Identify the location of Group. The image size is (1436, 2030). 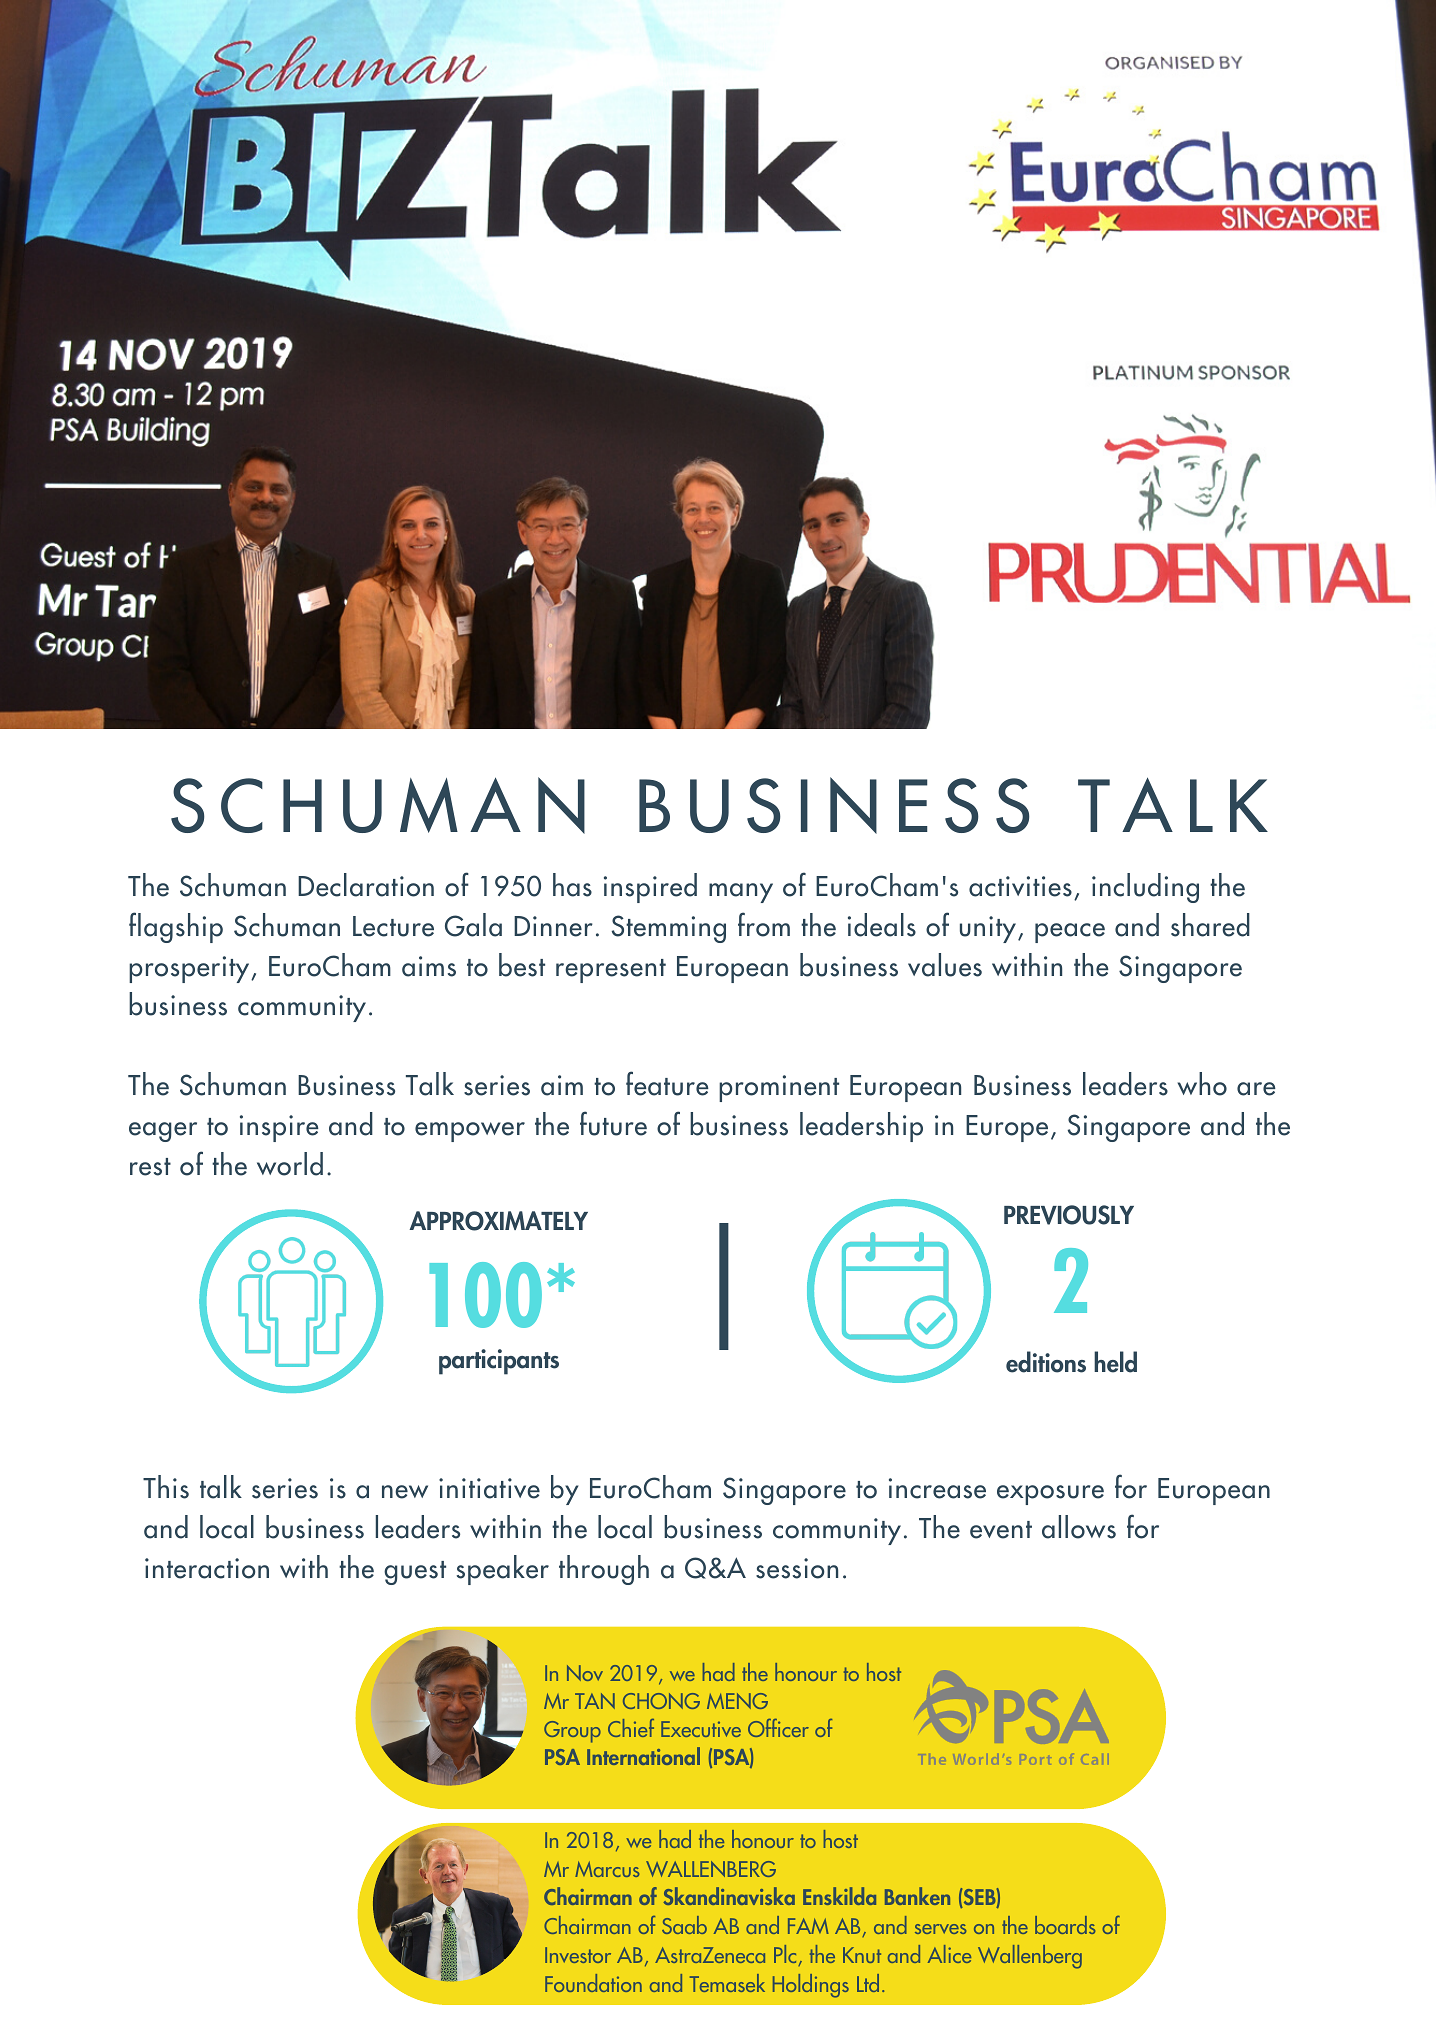
(572, 1732).
